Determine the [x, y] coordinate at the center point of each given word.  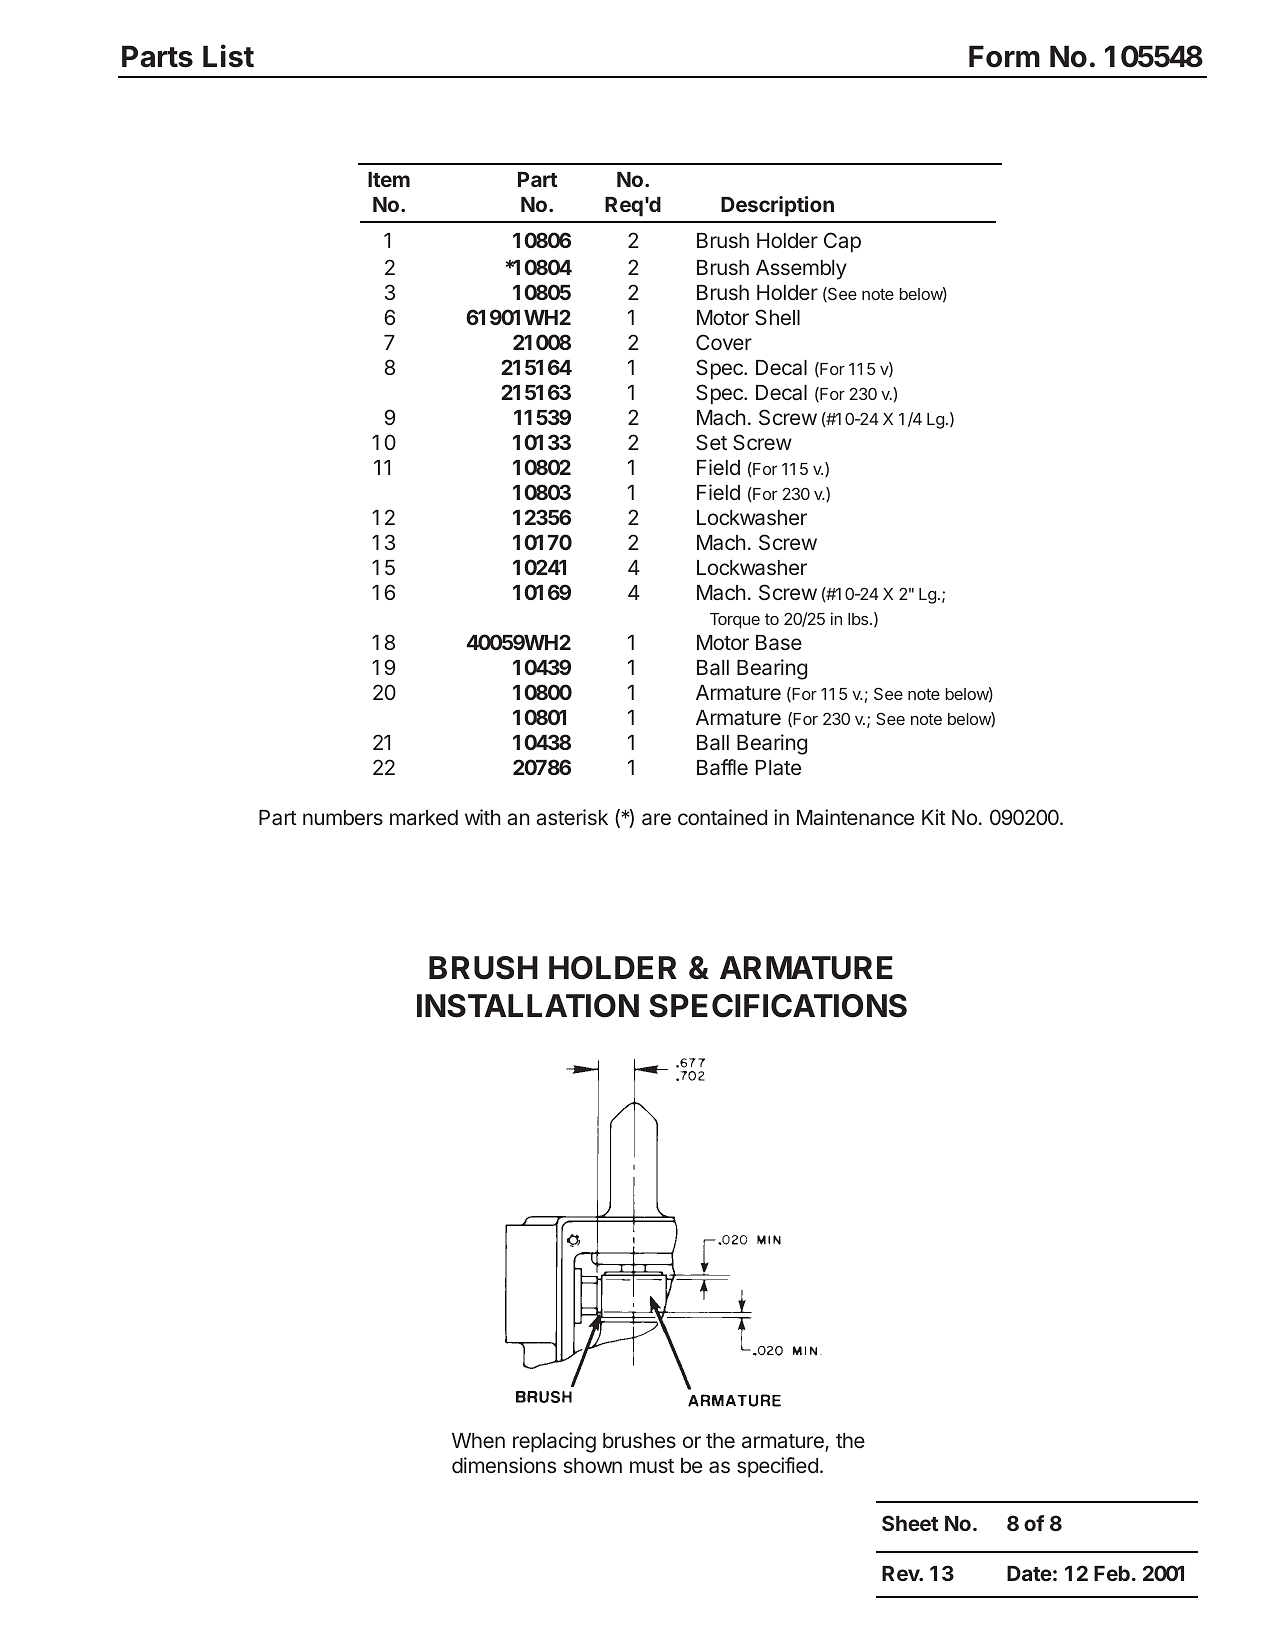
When [478, 1440]
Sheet [910, 1523]
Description [777, 206]
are [656, 819]
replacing [554, 1442]
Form [1004, 56]
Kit [934, 817]
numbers [343, 817]
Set [711, 442]
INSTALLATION [528, 1006]
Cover [724, 342]
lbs [859, 619]
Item [389, 179]
